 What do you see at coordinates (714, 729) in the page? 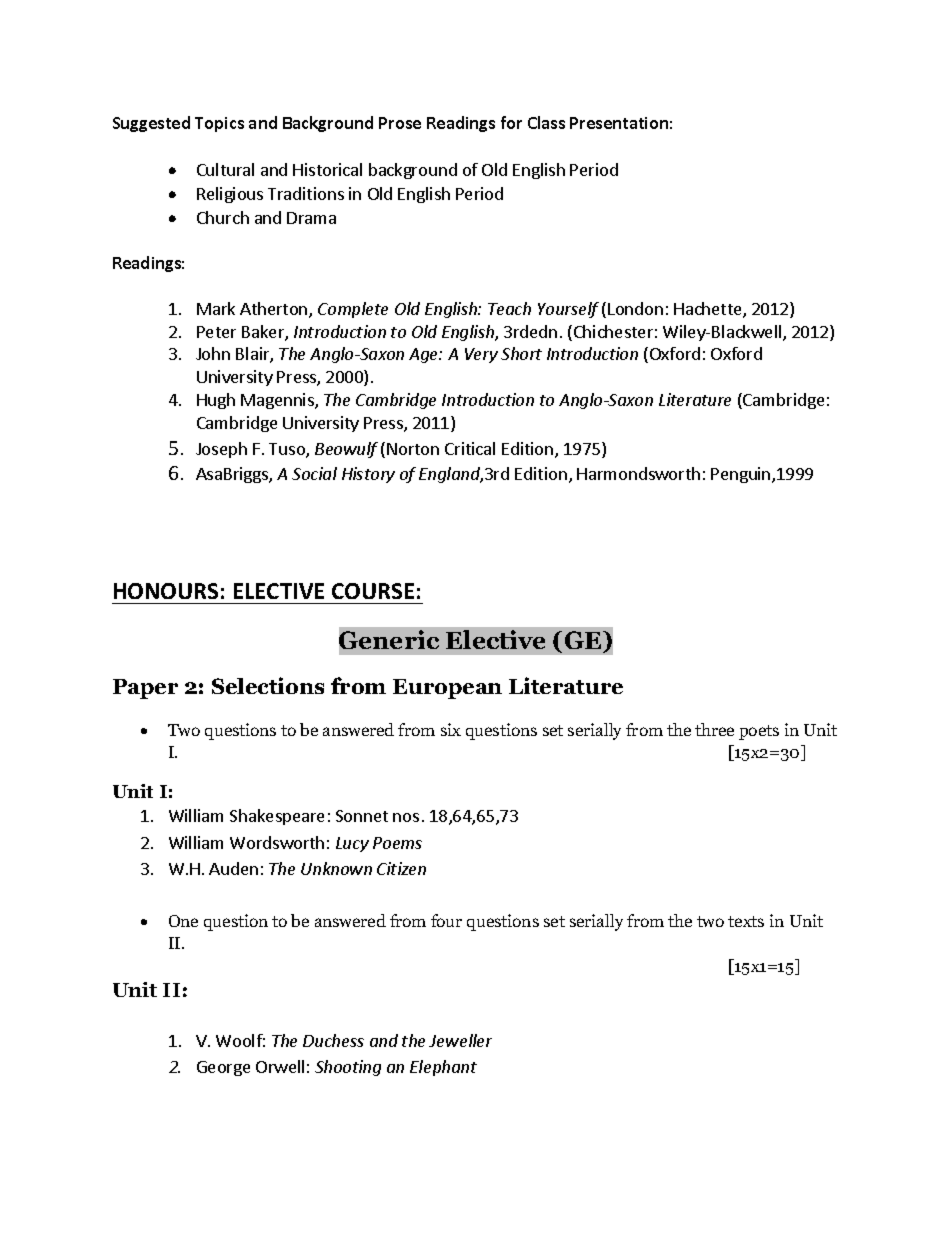
I see `three` at bounding box center [714, 729].
